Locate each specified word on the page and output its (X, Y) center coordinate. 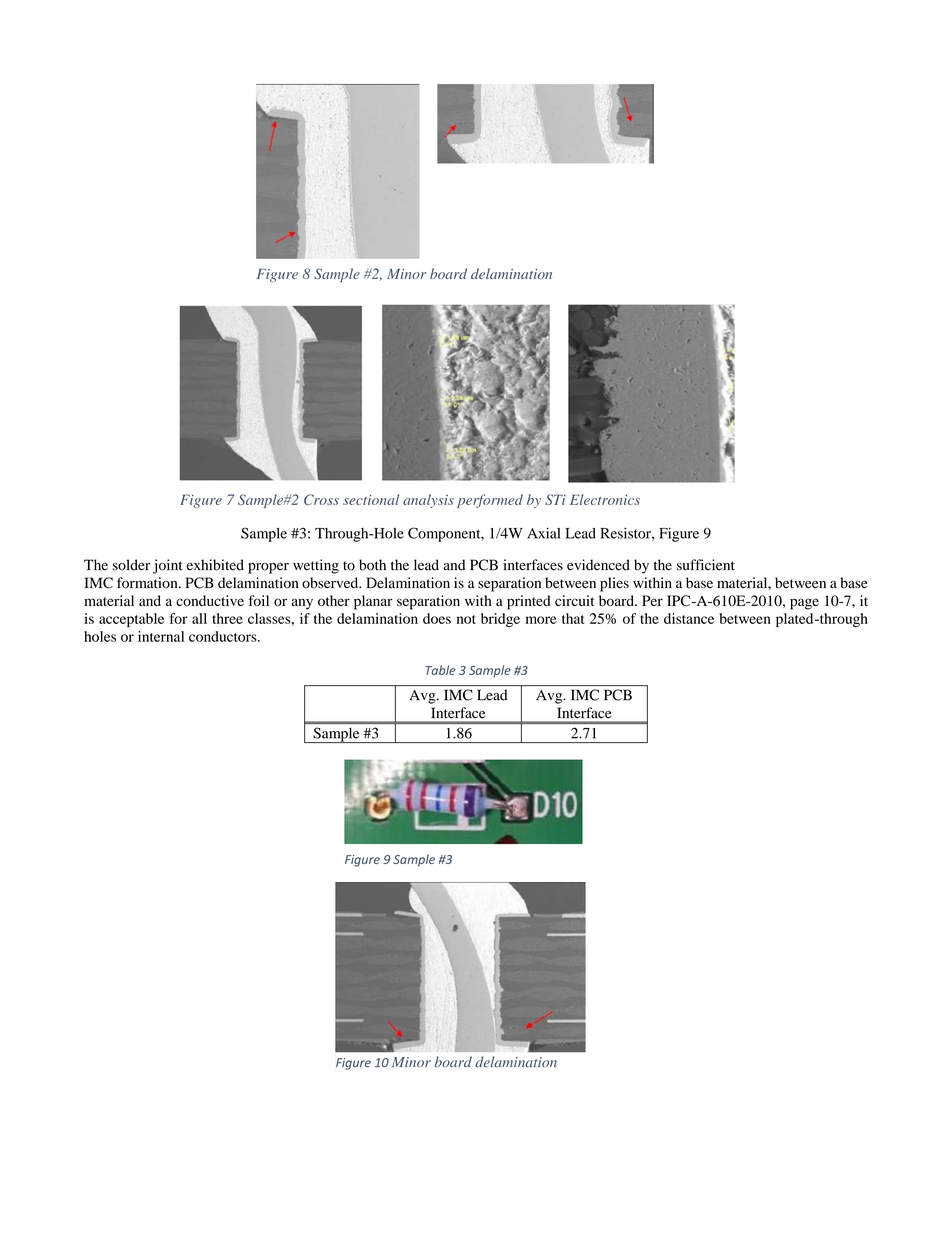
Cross (321, 499)
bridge (500, 620)
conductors (224, 636)
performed (490, 501)
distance (689, 618)
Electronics (605, 499)
